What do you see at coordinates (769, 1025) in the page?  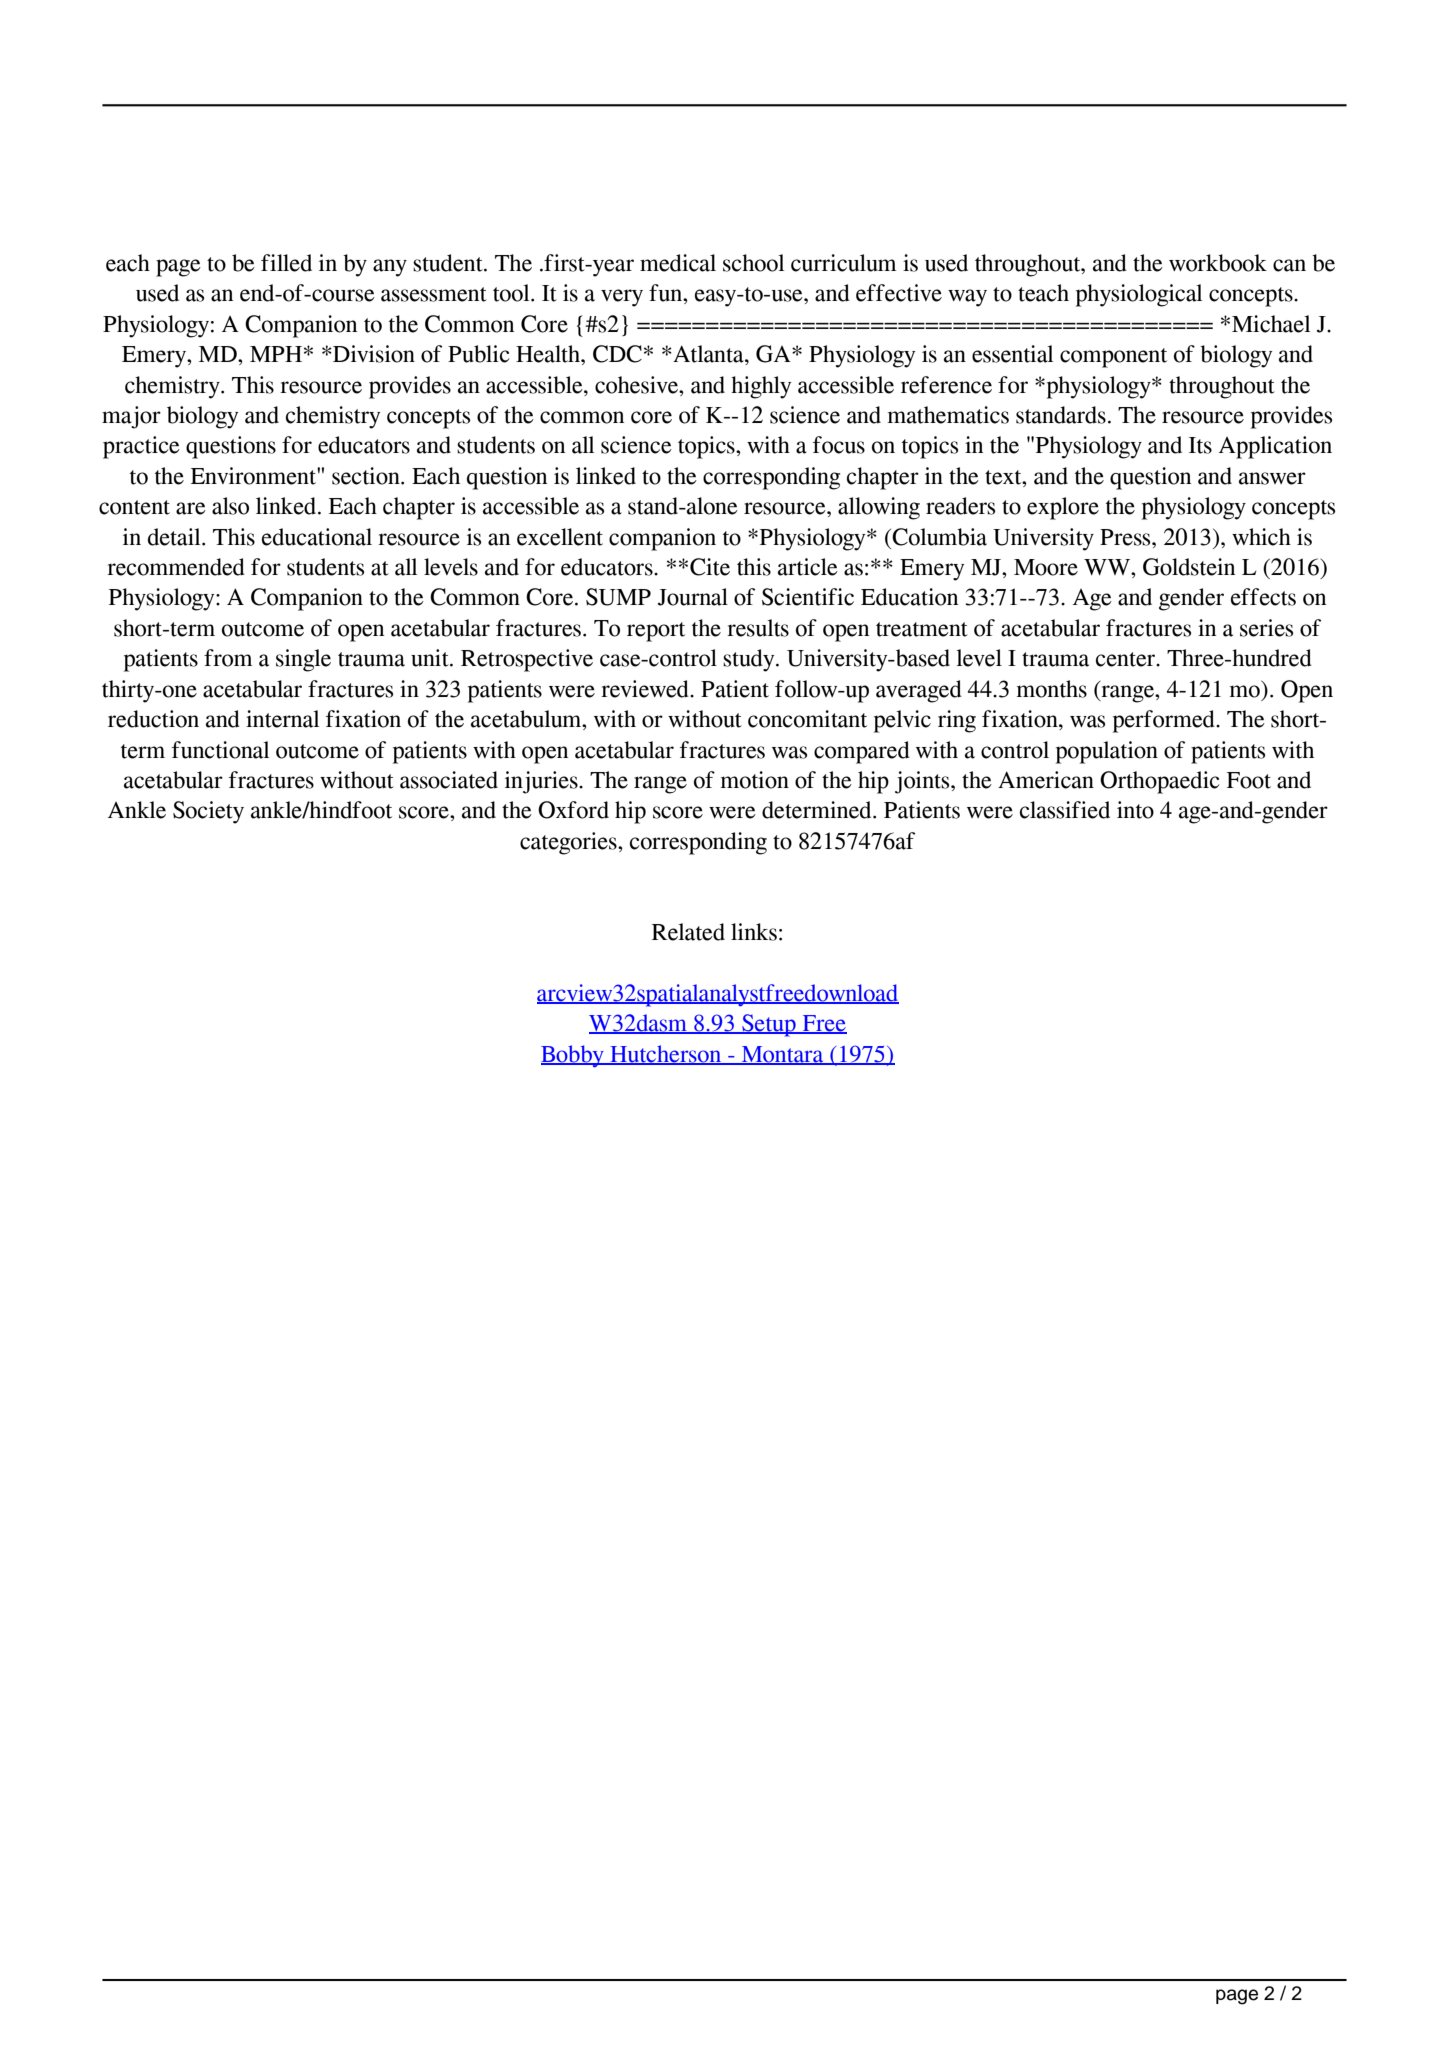 I see `Setup` at bounding box center [769, 1025].
